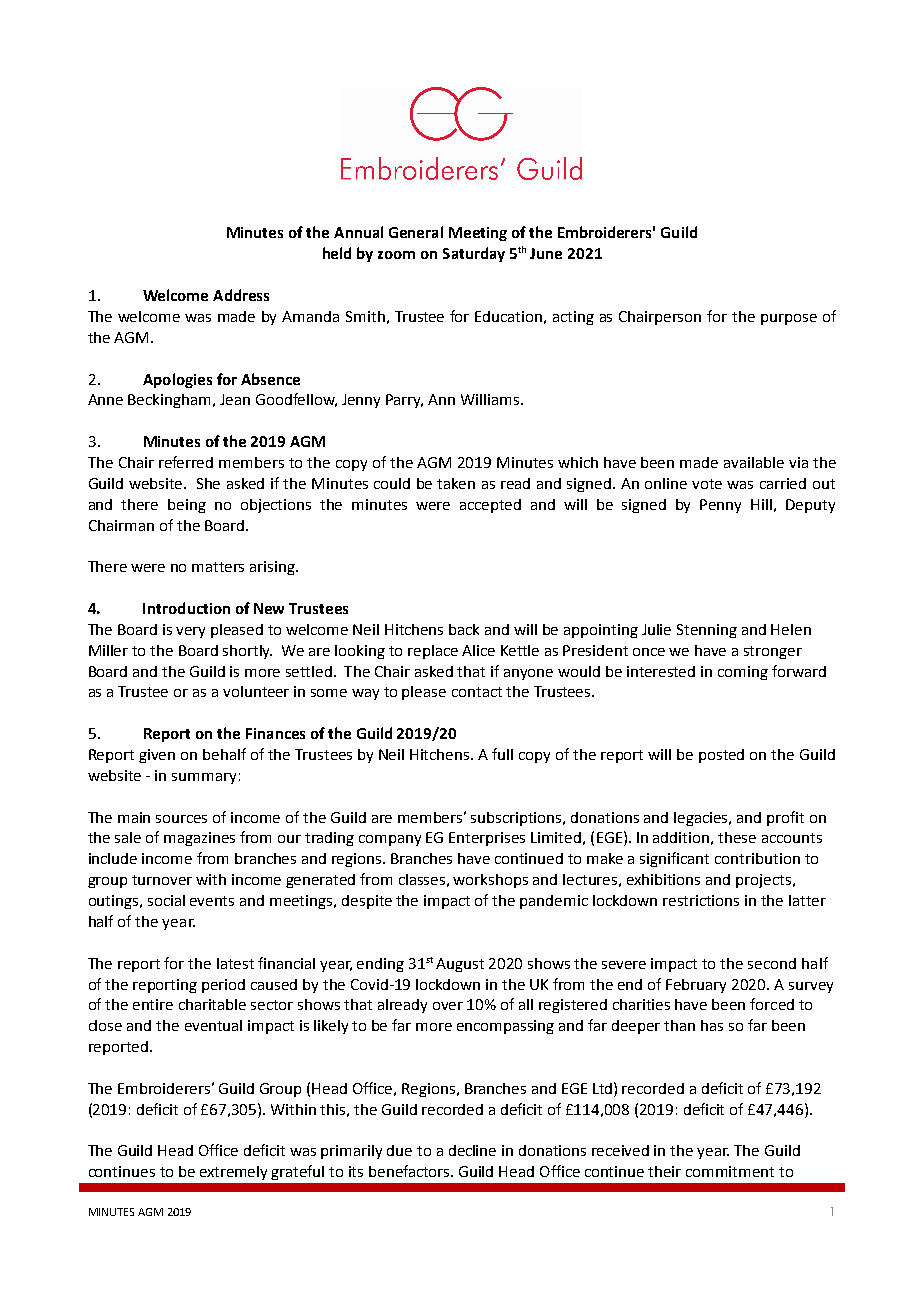 The width and height of the screenshot is (924, 1308). I want to click on contact, so click(477, 692).
